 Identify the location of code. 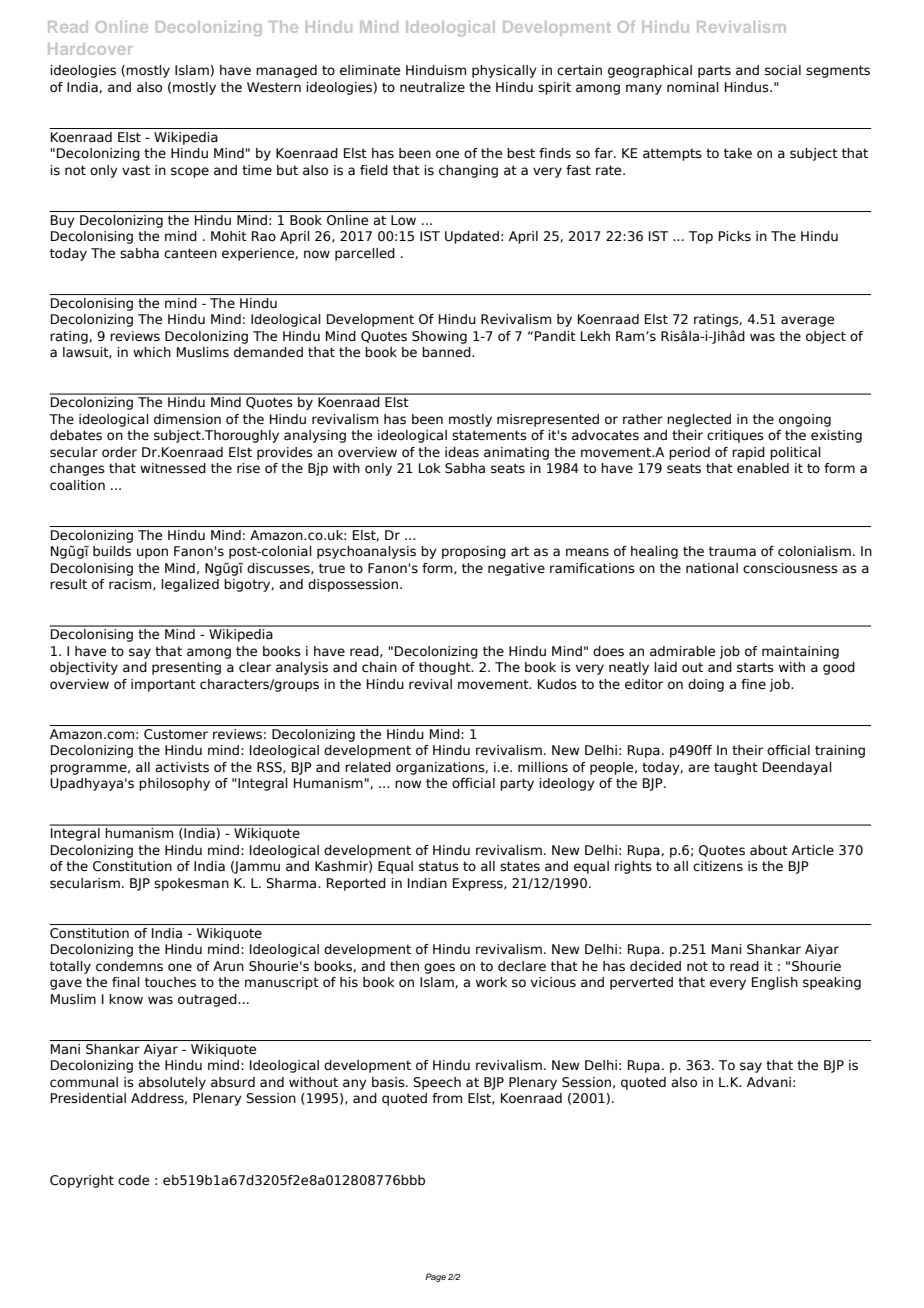
(133, 1180).
